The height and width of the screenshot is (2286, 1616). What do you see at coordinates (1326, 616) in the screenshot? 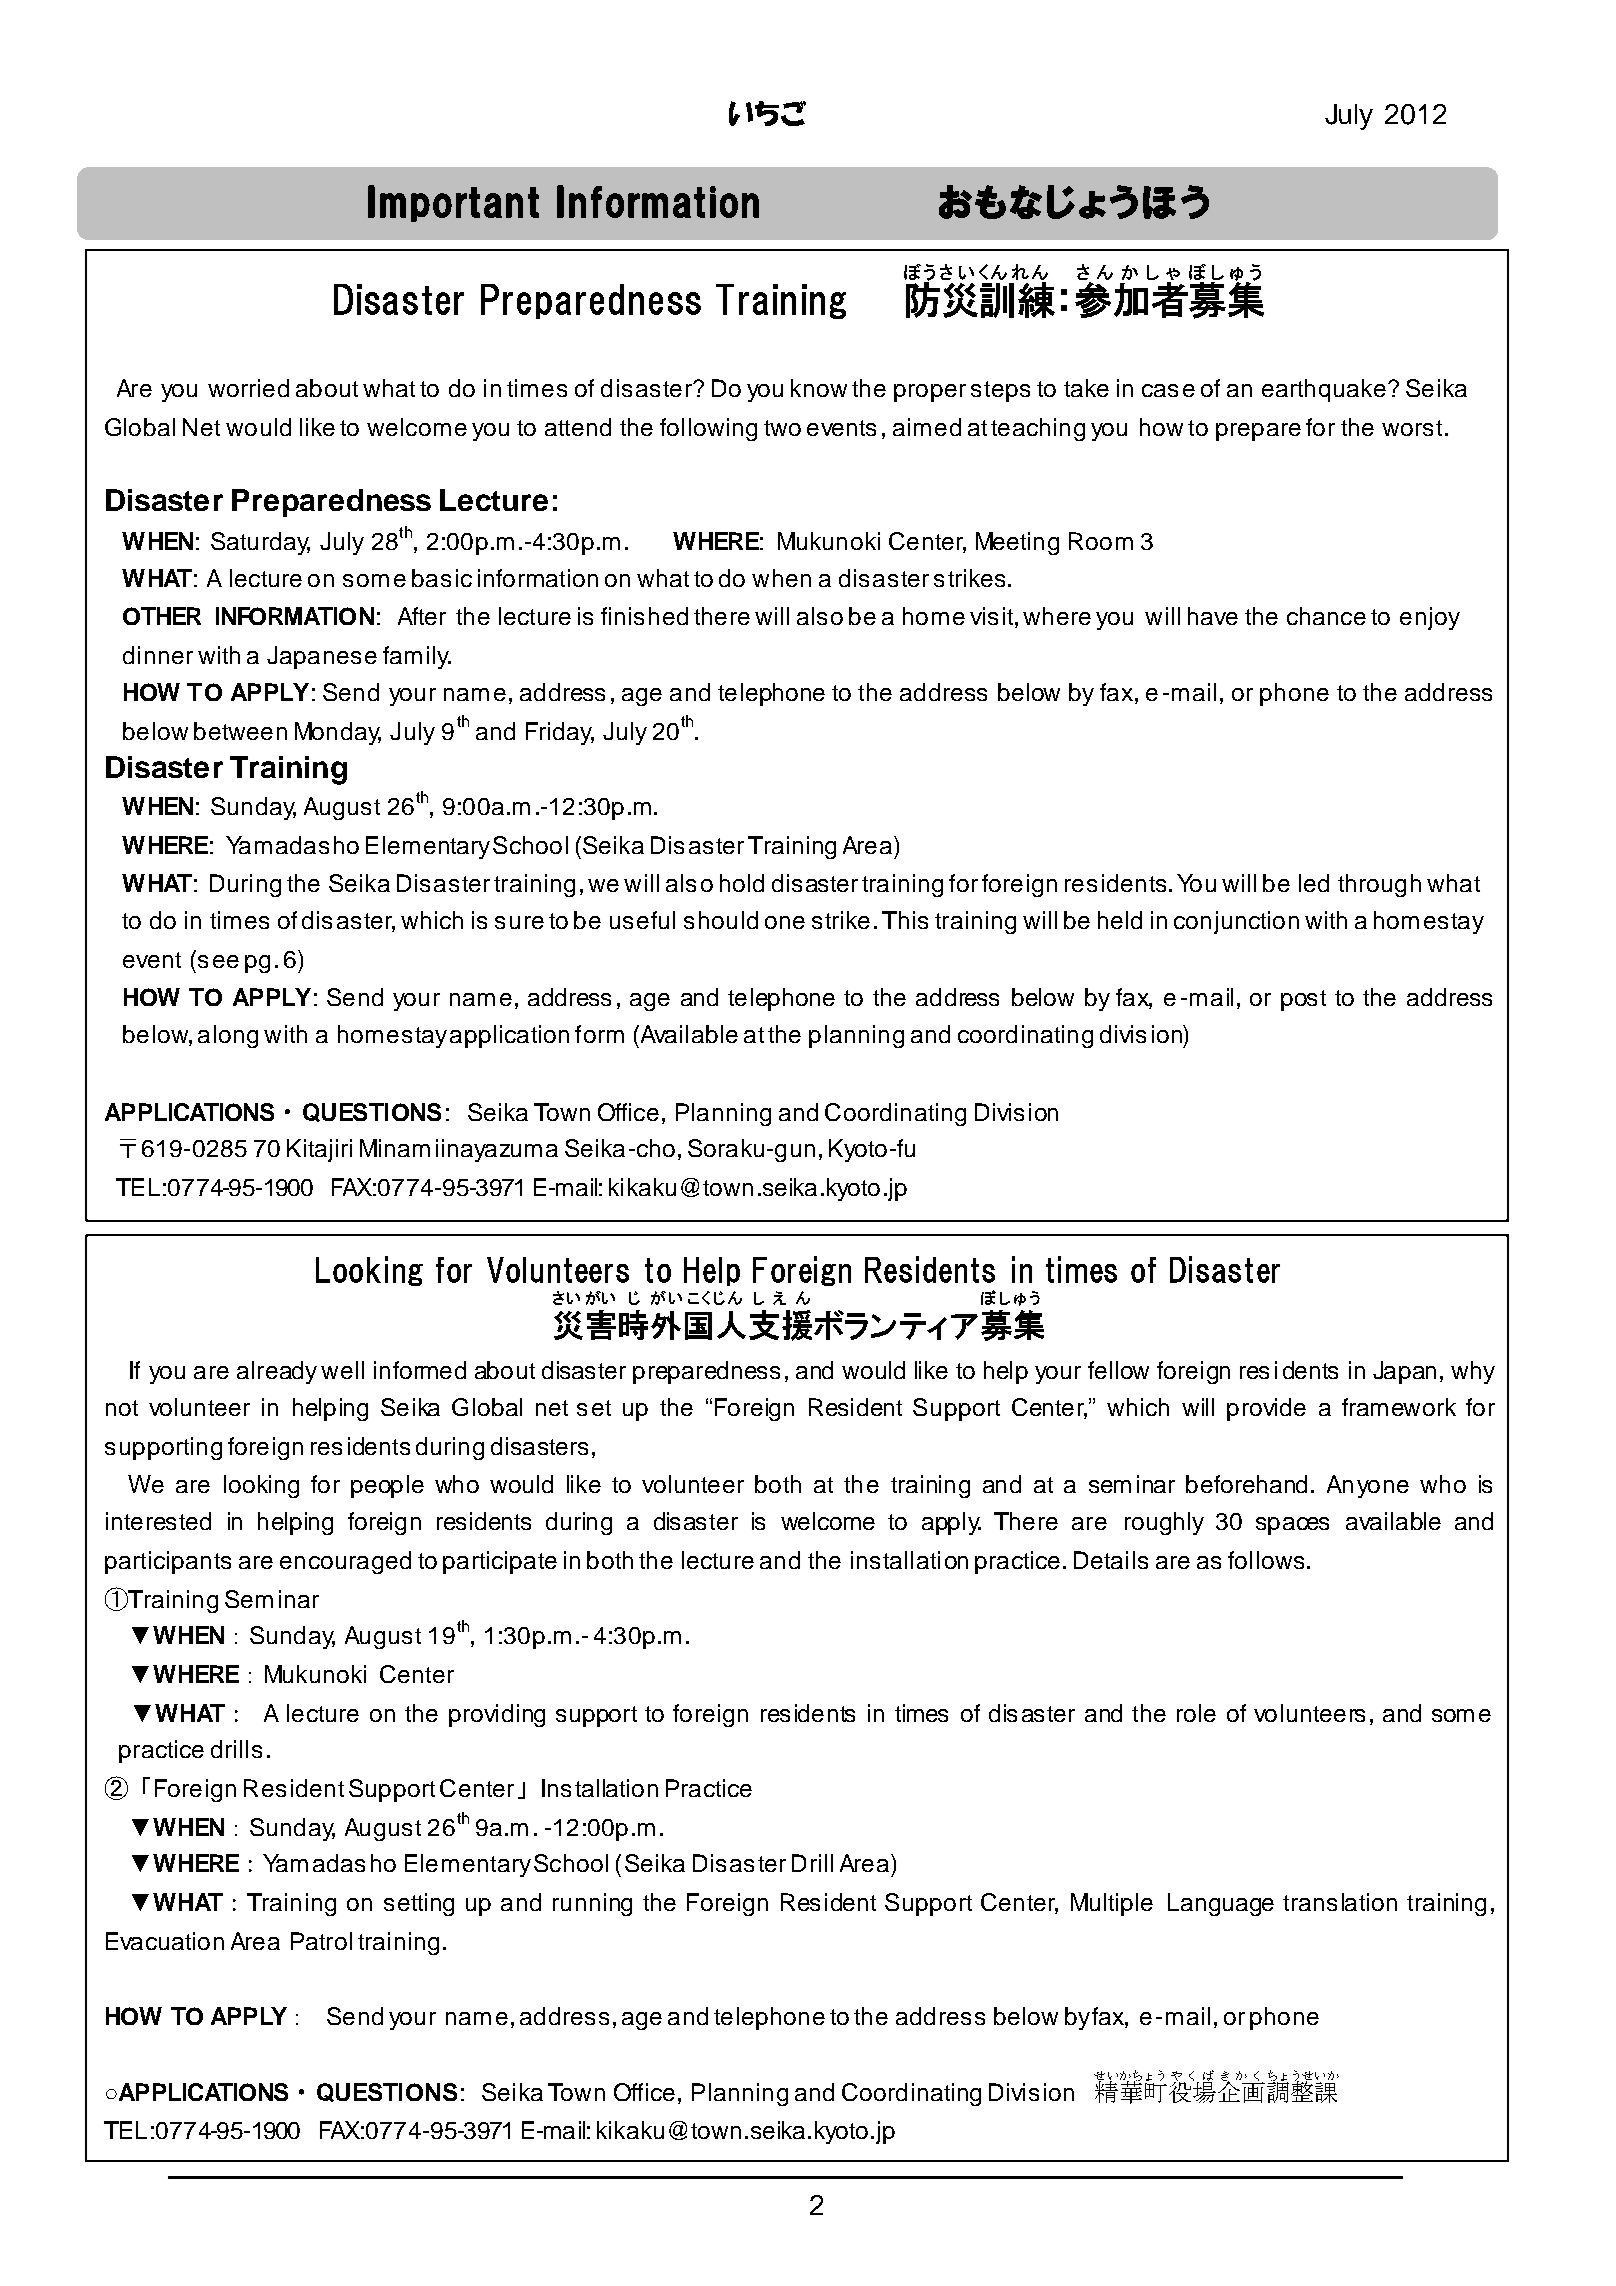
I see `chance` at bounding box center [1326, 616].
